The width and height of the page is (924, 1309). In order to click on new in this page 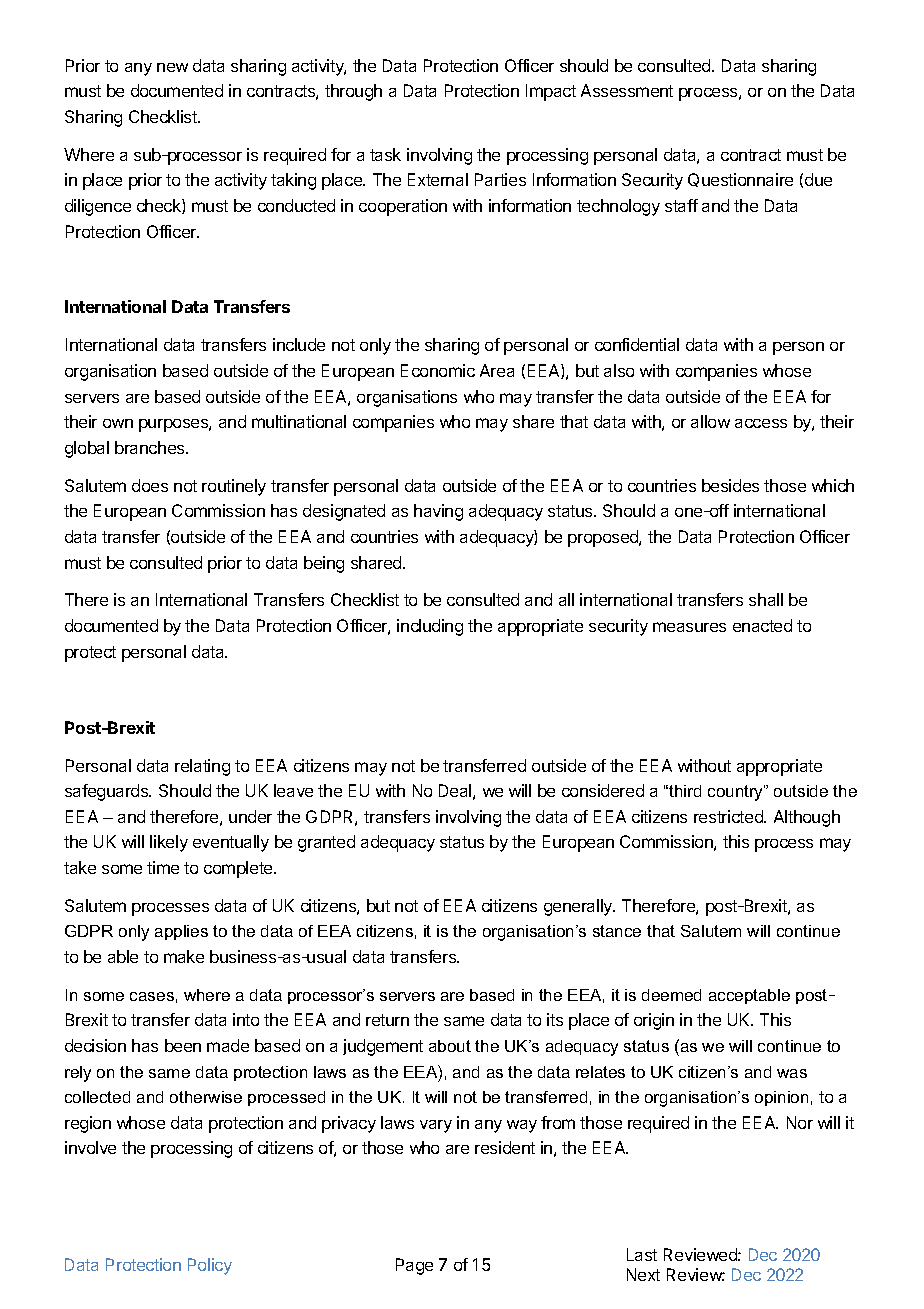, I will do `click(172, 67)`.
